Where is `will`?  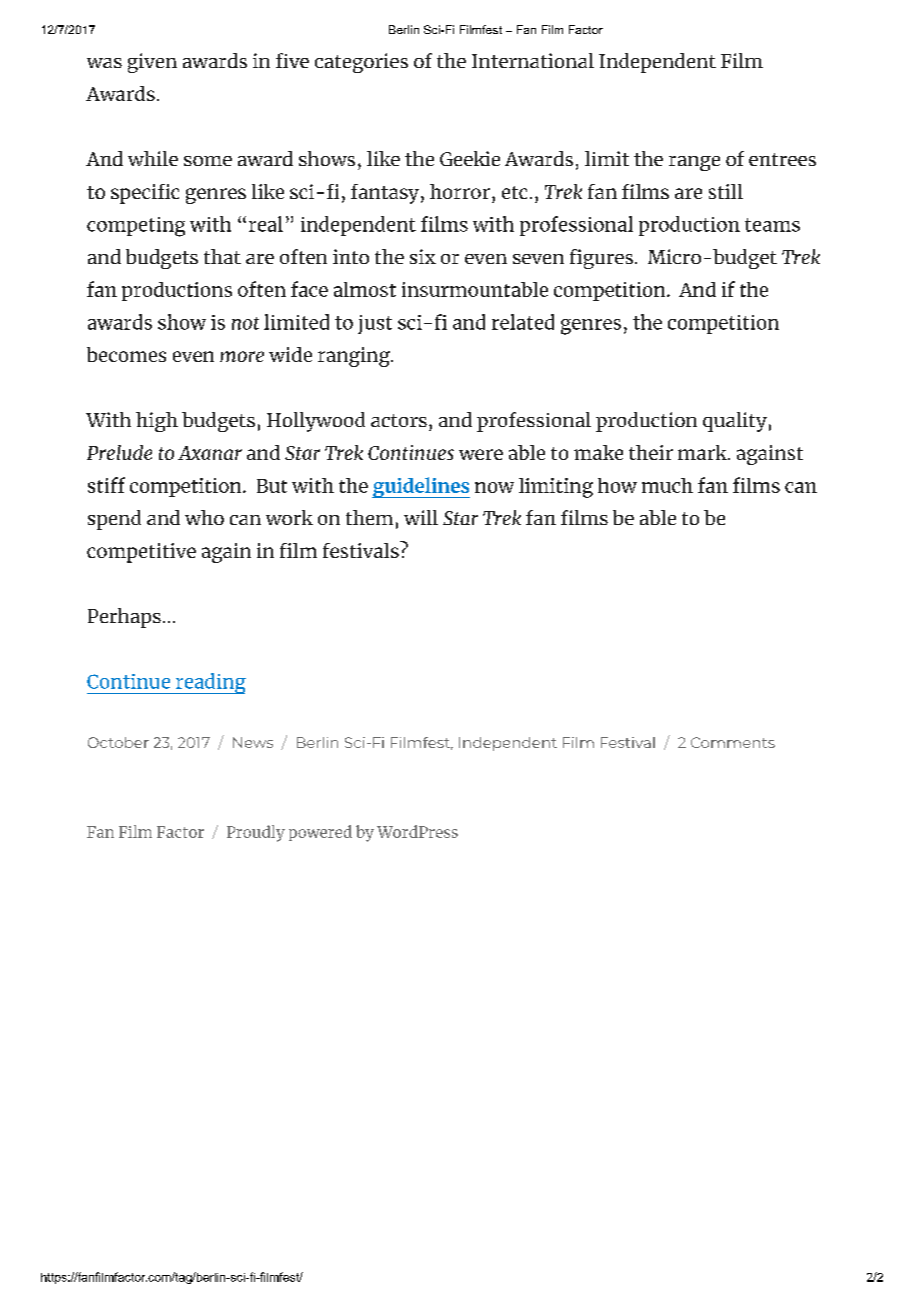 will is located at coordinates (421, 517).
